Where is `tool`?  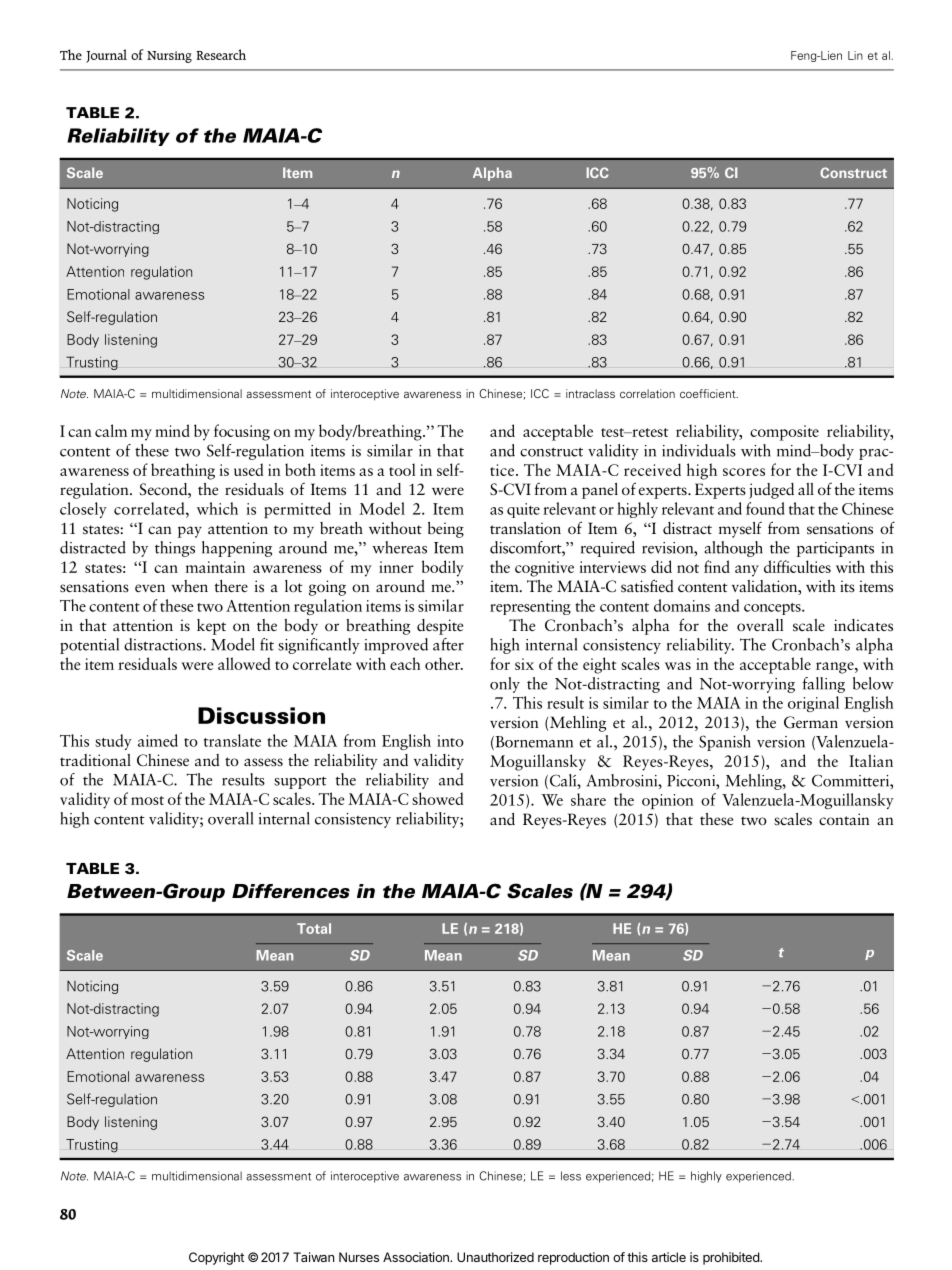 tool is located at coordinates (402, 469).
